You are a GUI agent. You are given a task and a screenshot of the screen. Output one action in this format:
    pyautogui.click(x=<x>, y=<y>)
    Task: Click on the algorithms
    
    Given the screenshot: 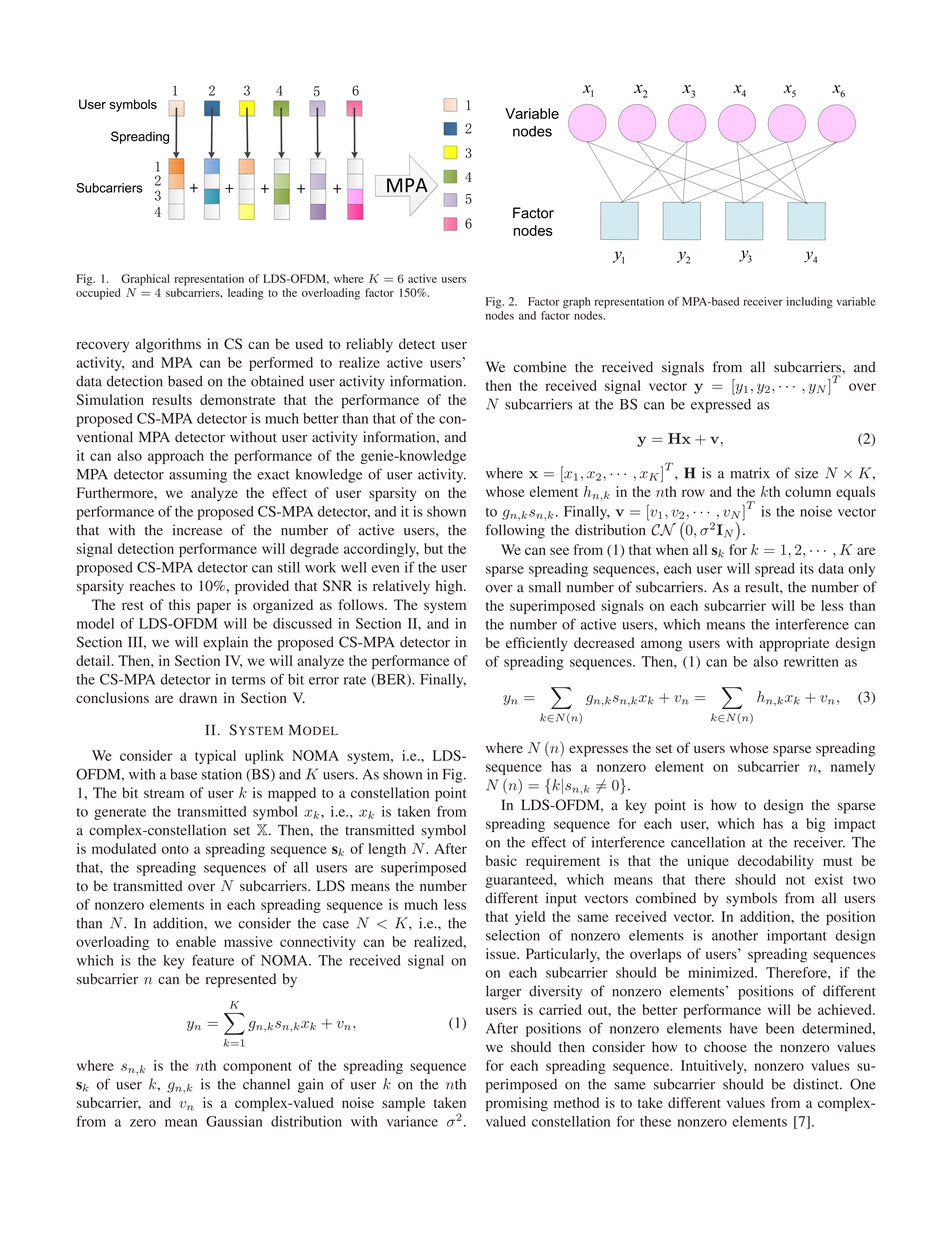 What is the action you would take?
    pyautogui.click(x=168, y=345)
